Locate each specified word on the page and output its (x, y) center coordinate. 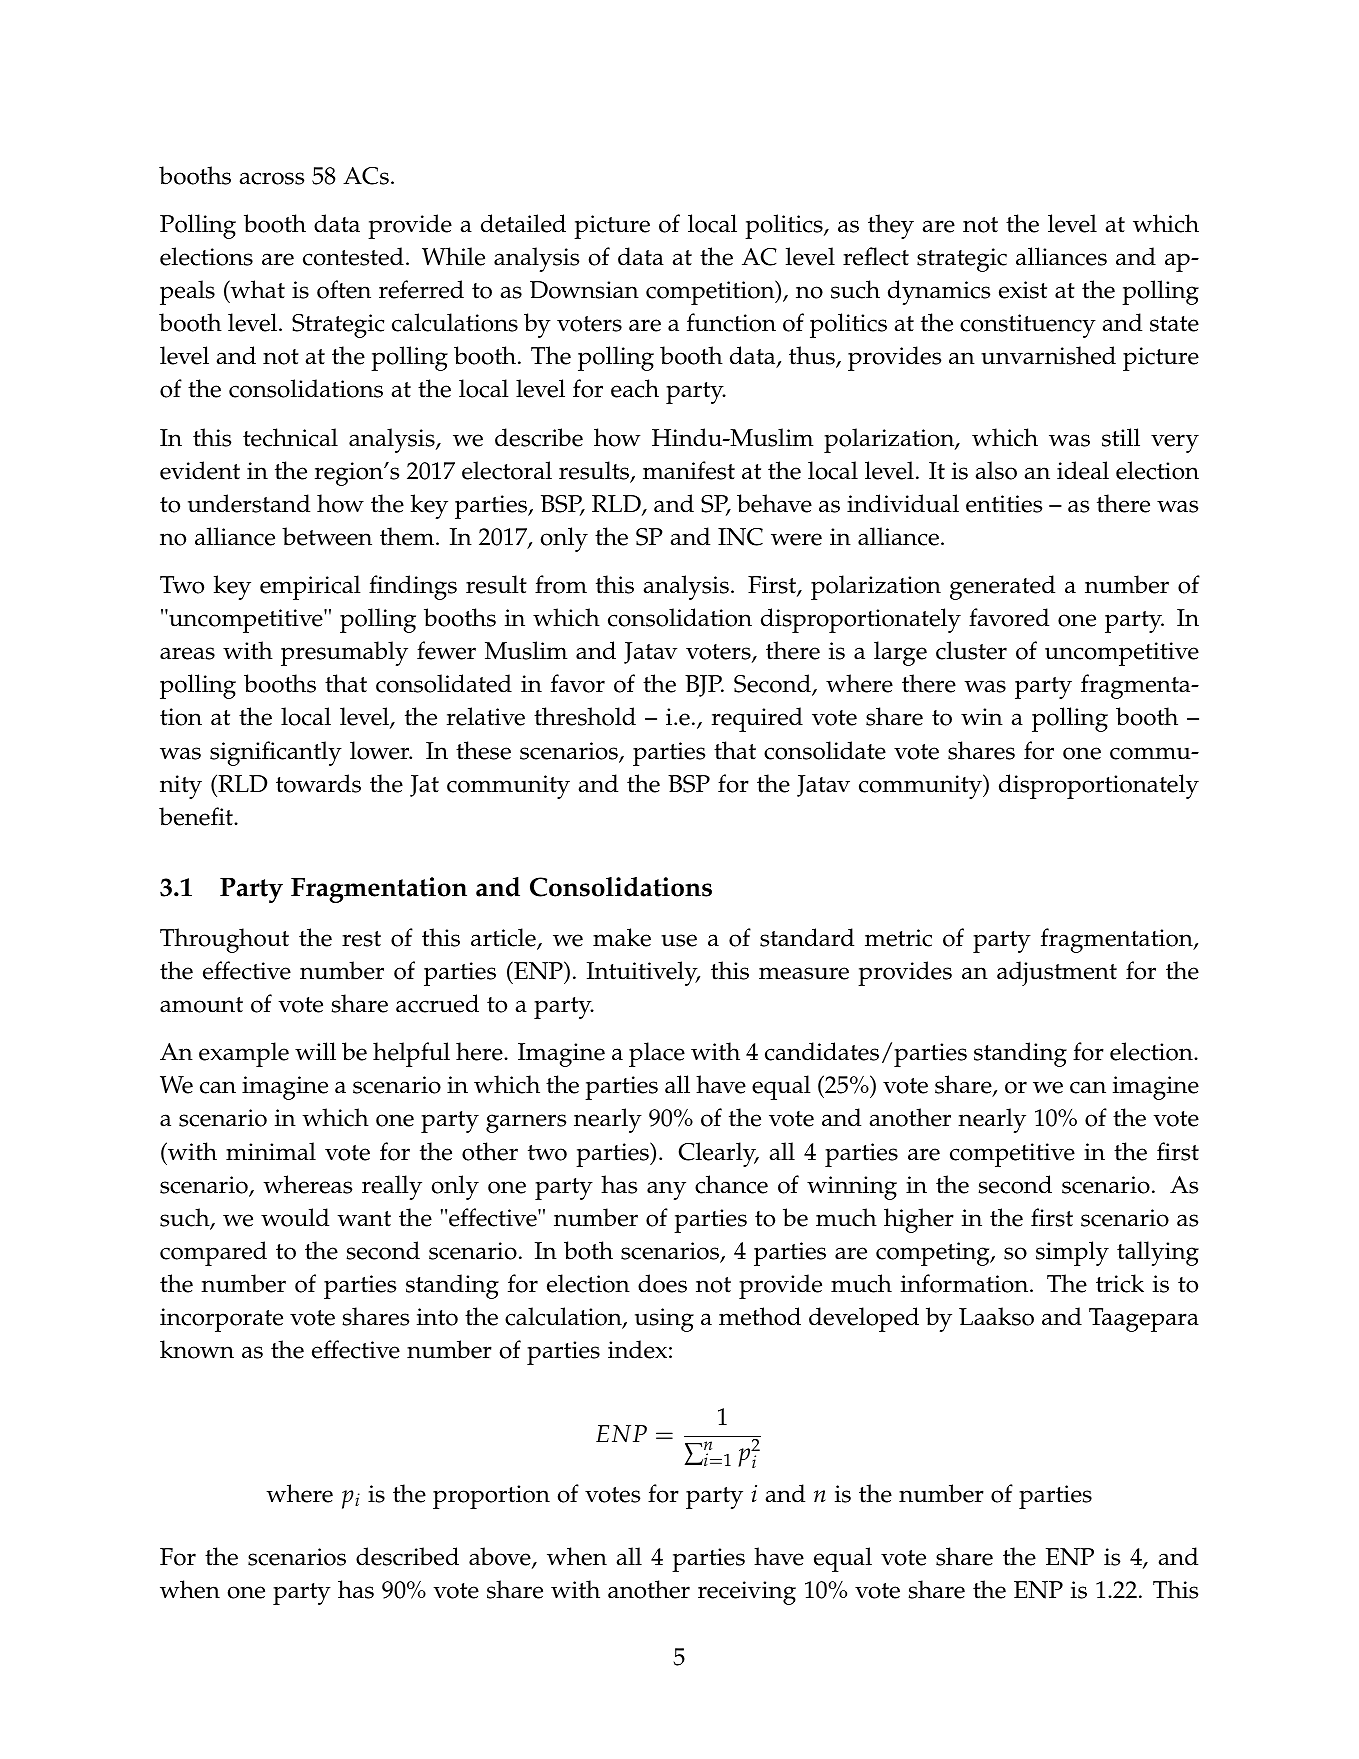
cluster (971, 650)
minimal (271, 1151)
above (501, 1557)
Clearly (718, 1154)
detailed (523, 223)
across (272, 178)
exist (1023, 290)
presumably (344, 653)
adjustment (1057, 973)
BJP (704, 686)
